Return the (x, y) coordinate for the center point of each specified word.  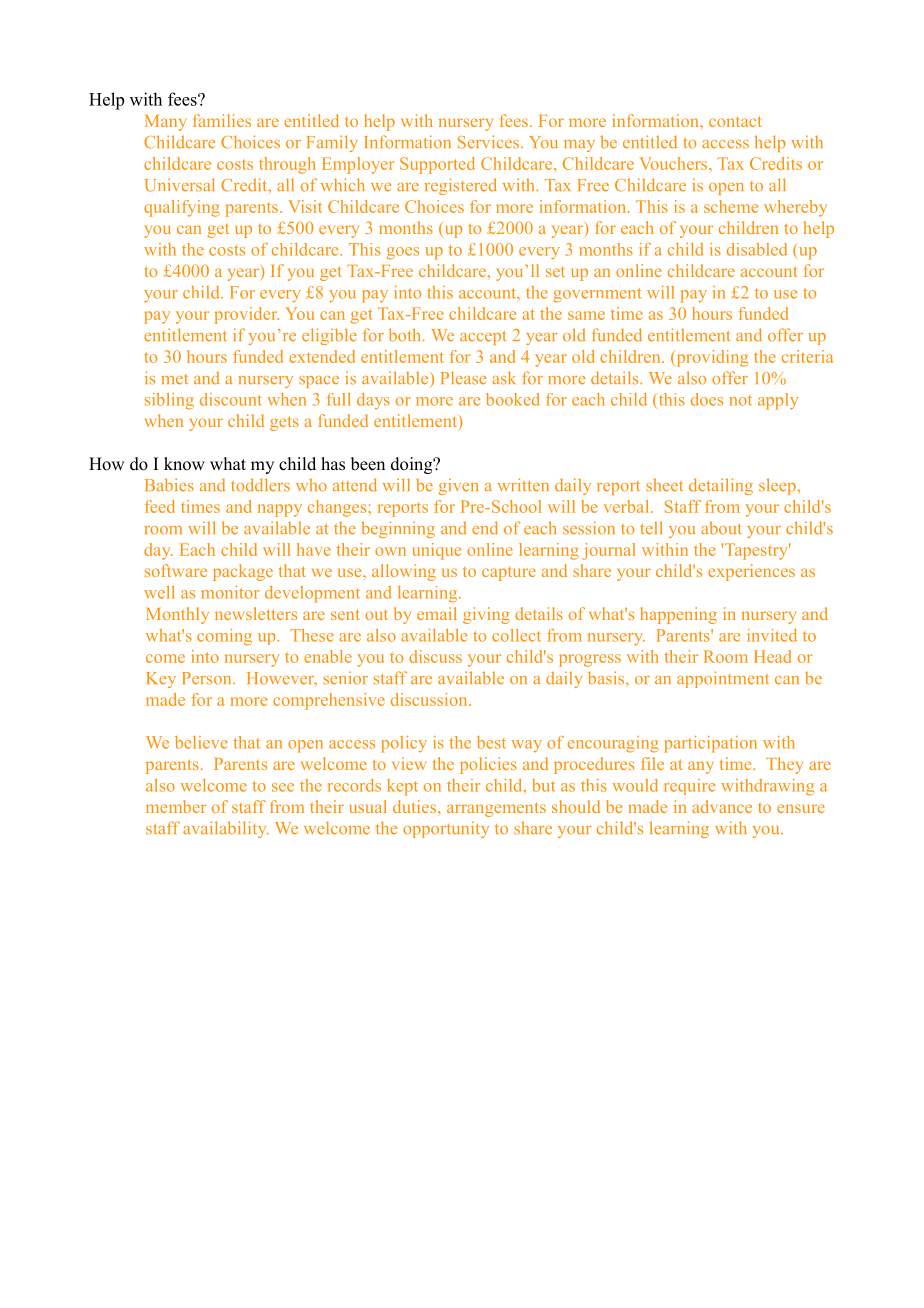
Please (463, 378)
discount (231, 399)
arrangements (496, 809)
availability (226, 829)
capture (509, 574)
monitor (230, 592)
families (222, 120)
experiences (751, 572)
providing (711, 358)
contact (735, 121)
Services (488, 142)
